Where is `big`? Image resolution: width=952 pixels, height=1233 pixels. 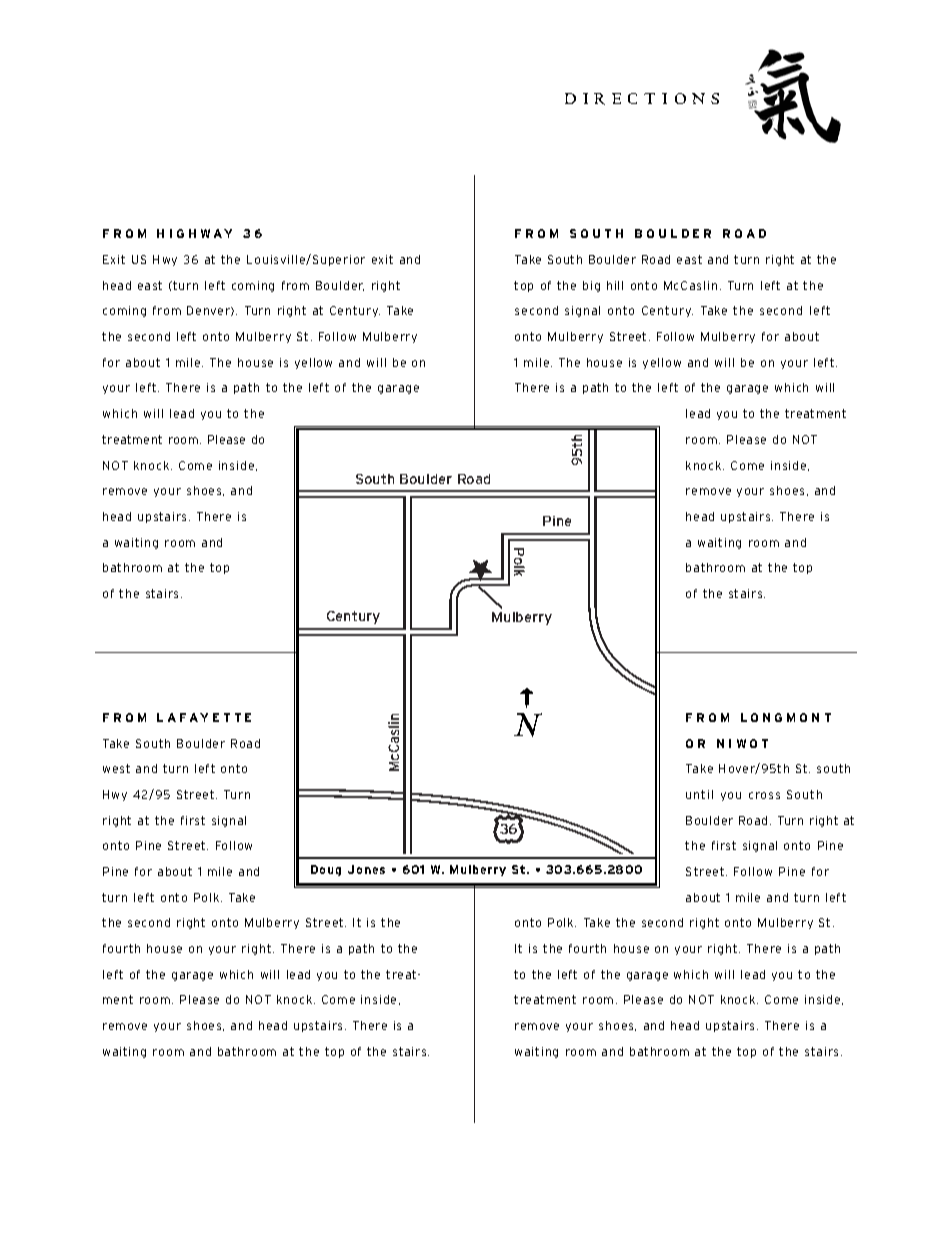
big is located at coordinates (591, 286).
